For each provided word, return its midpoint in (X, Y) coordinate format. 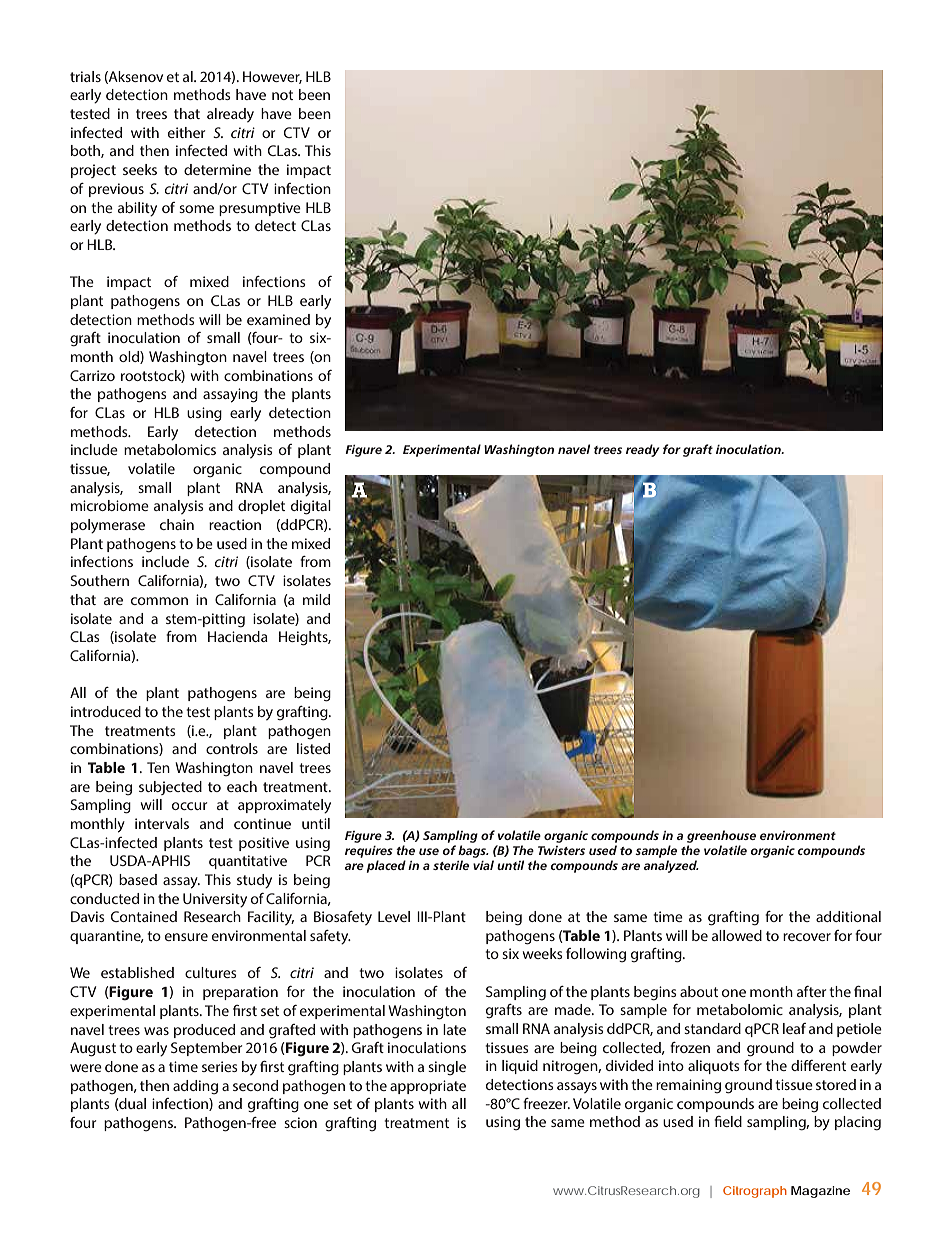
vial (483, 865)
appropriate (428, 1087)
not (282, 95)
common (159, 601)
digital (311, 507)
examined (278, 319)
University (215, 900)
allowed (737, 935)
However (272, 77)
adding (195, 1087)
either (186, 132)
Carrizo (92, 375)
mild (316, 599)
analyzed (671, 866)
